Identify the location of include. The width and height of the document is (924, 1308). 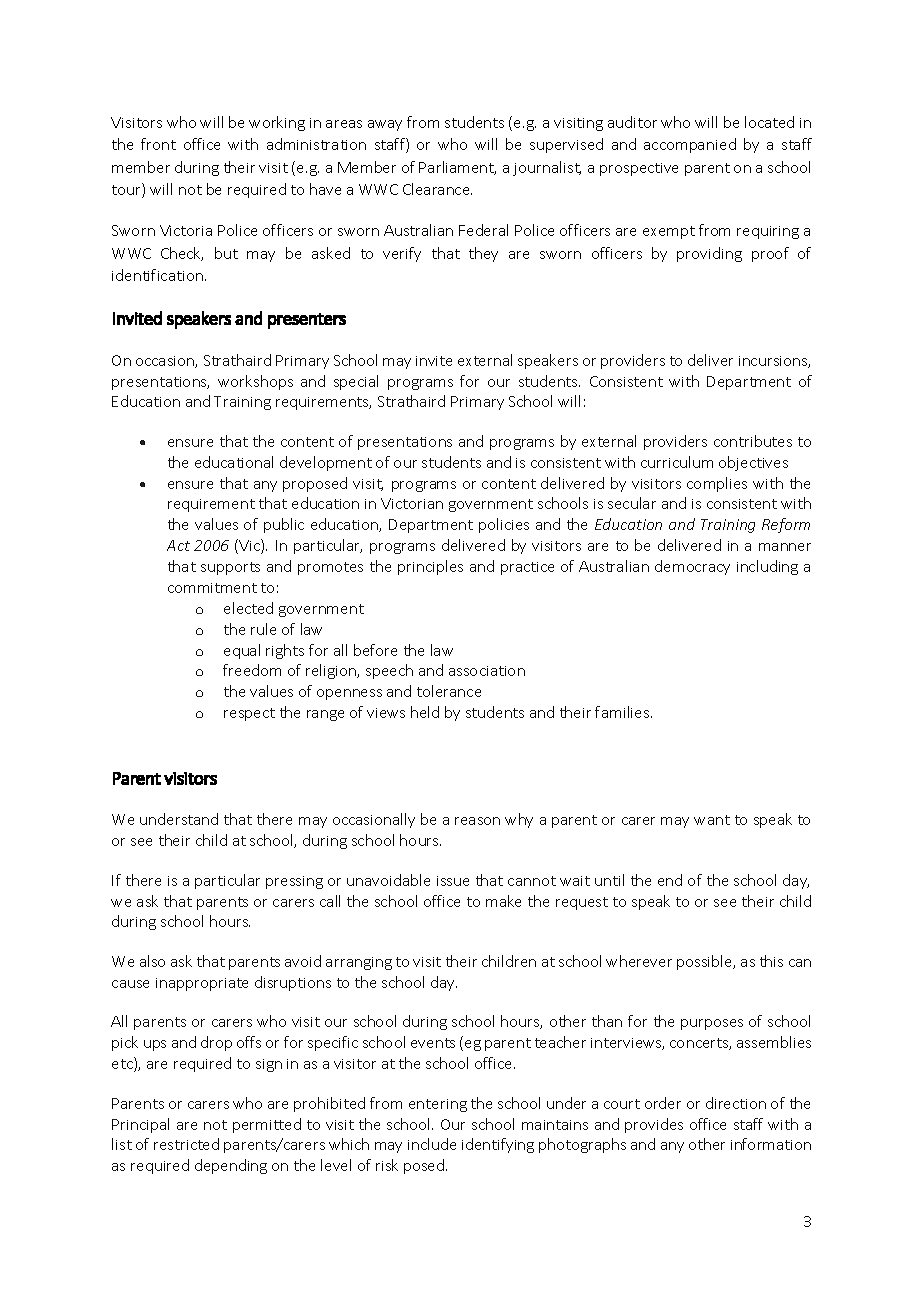
(432, 1144).
